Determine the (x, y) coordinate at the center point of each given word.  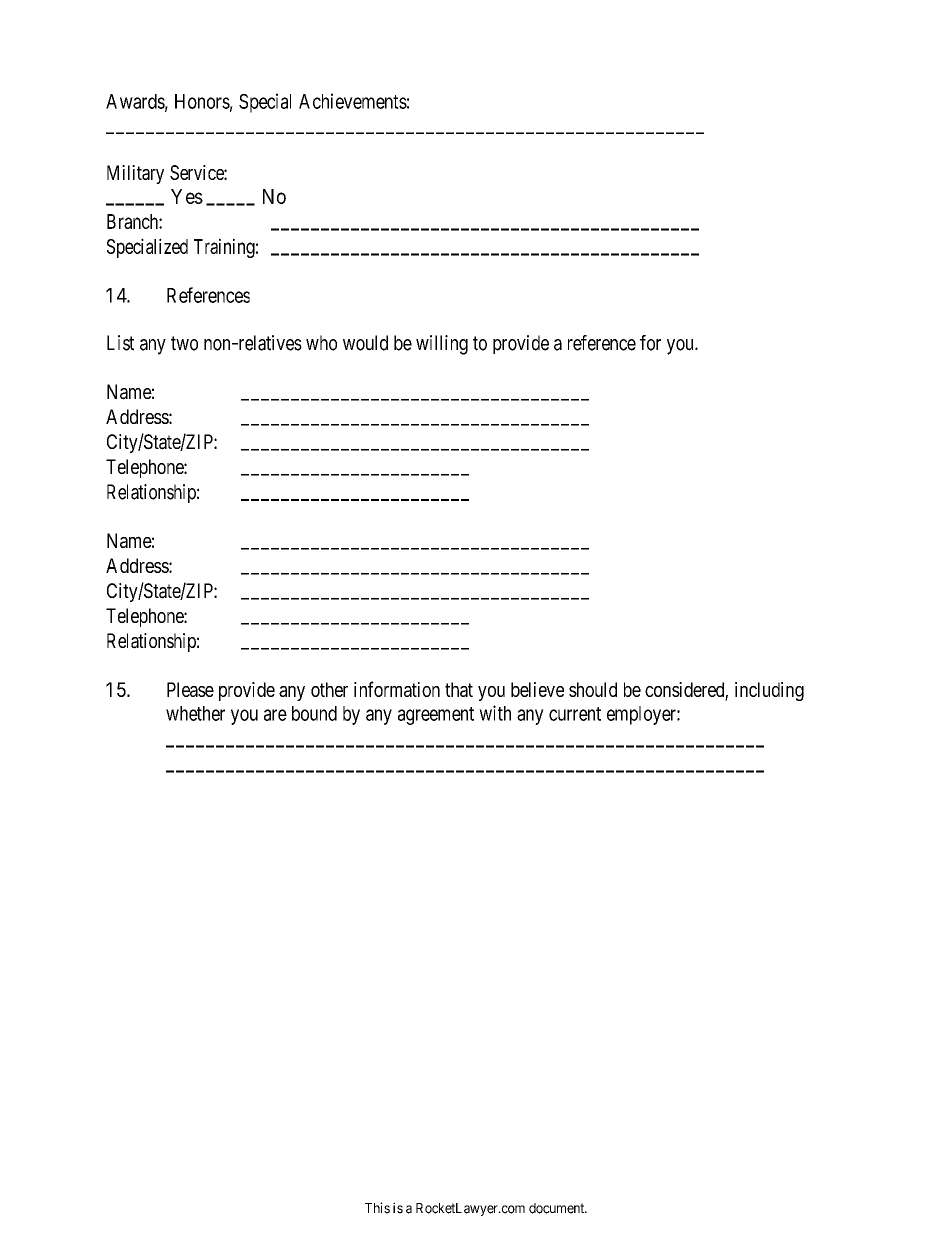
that (459, 689)
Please (190, 689)
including (769, 691)
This (377, 1208)
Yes (187, 196)
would (365, 343)
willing (442, 345)
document (558, 1208)
